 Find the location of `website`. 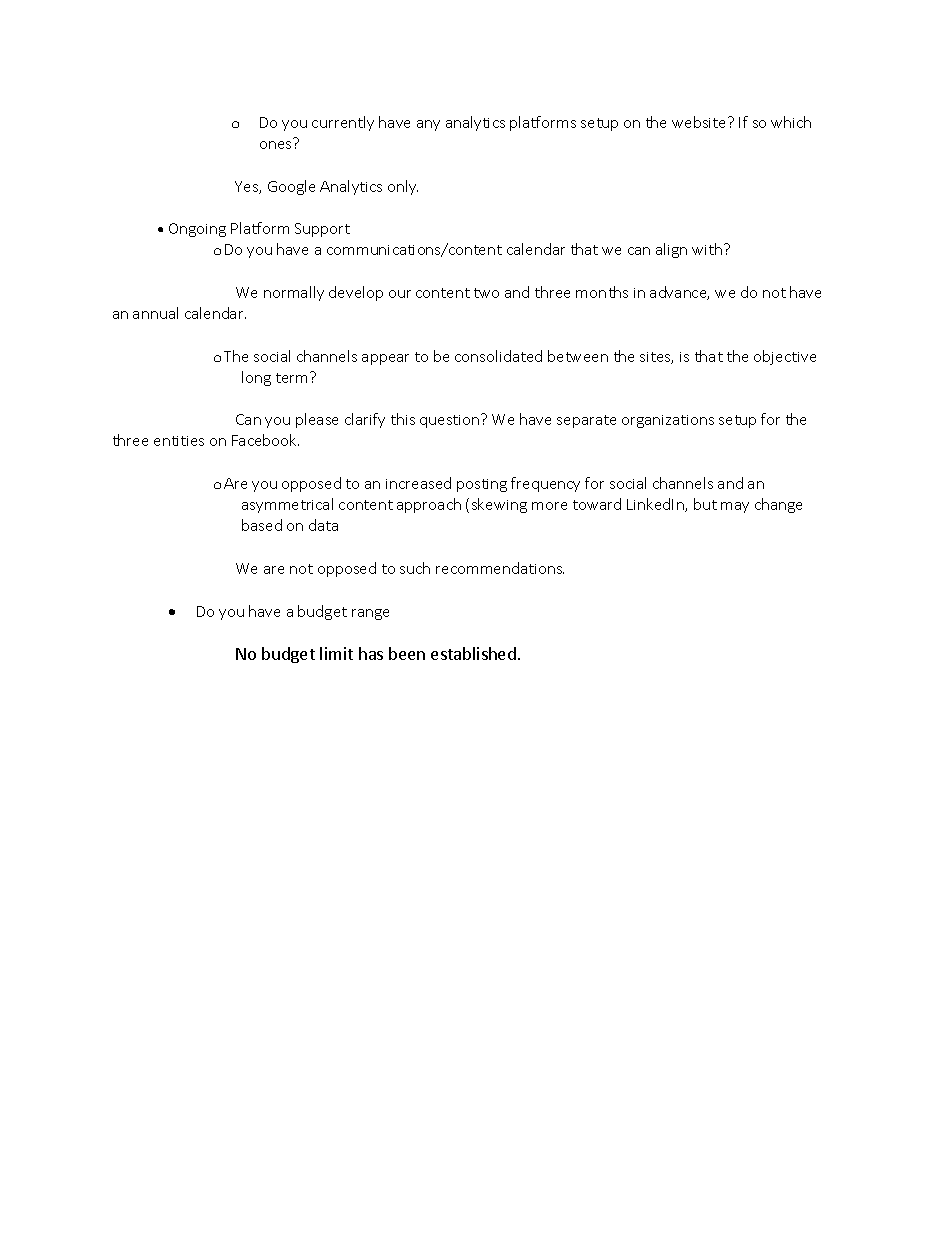

website is located at coordinates (700, 122).
